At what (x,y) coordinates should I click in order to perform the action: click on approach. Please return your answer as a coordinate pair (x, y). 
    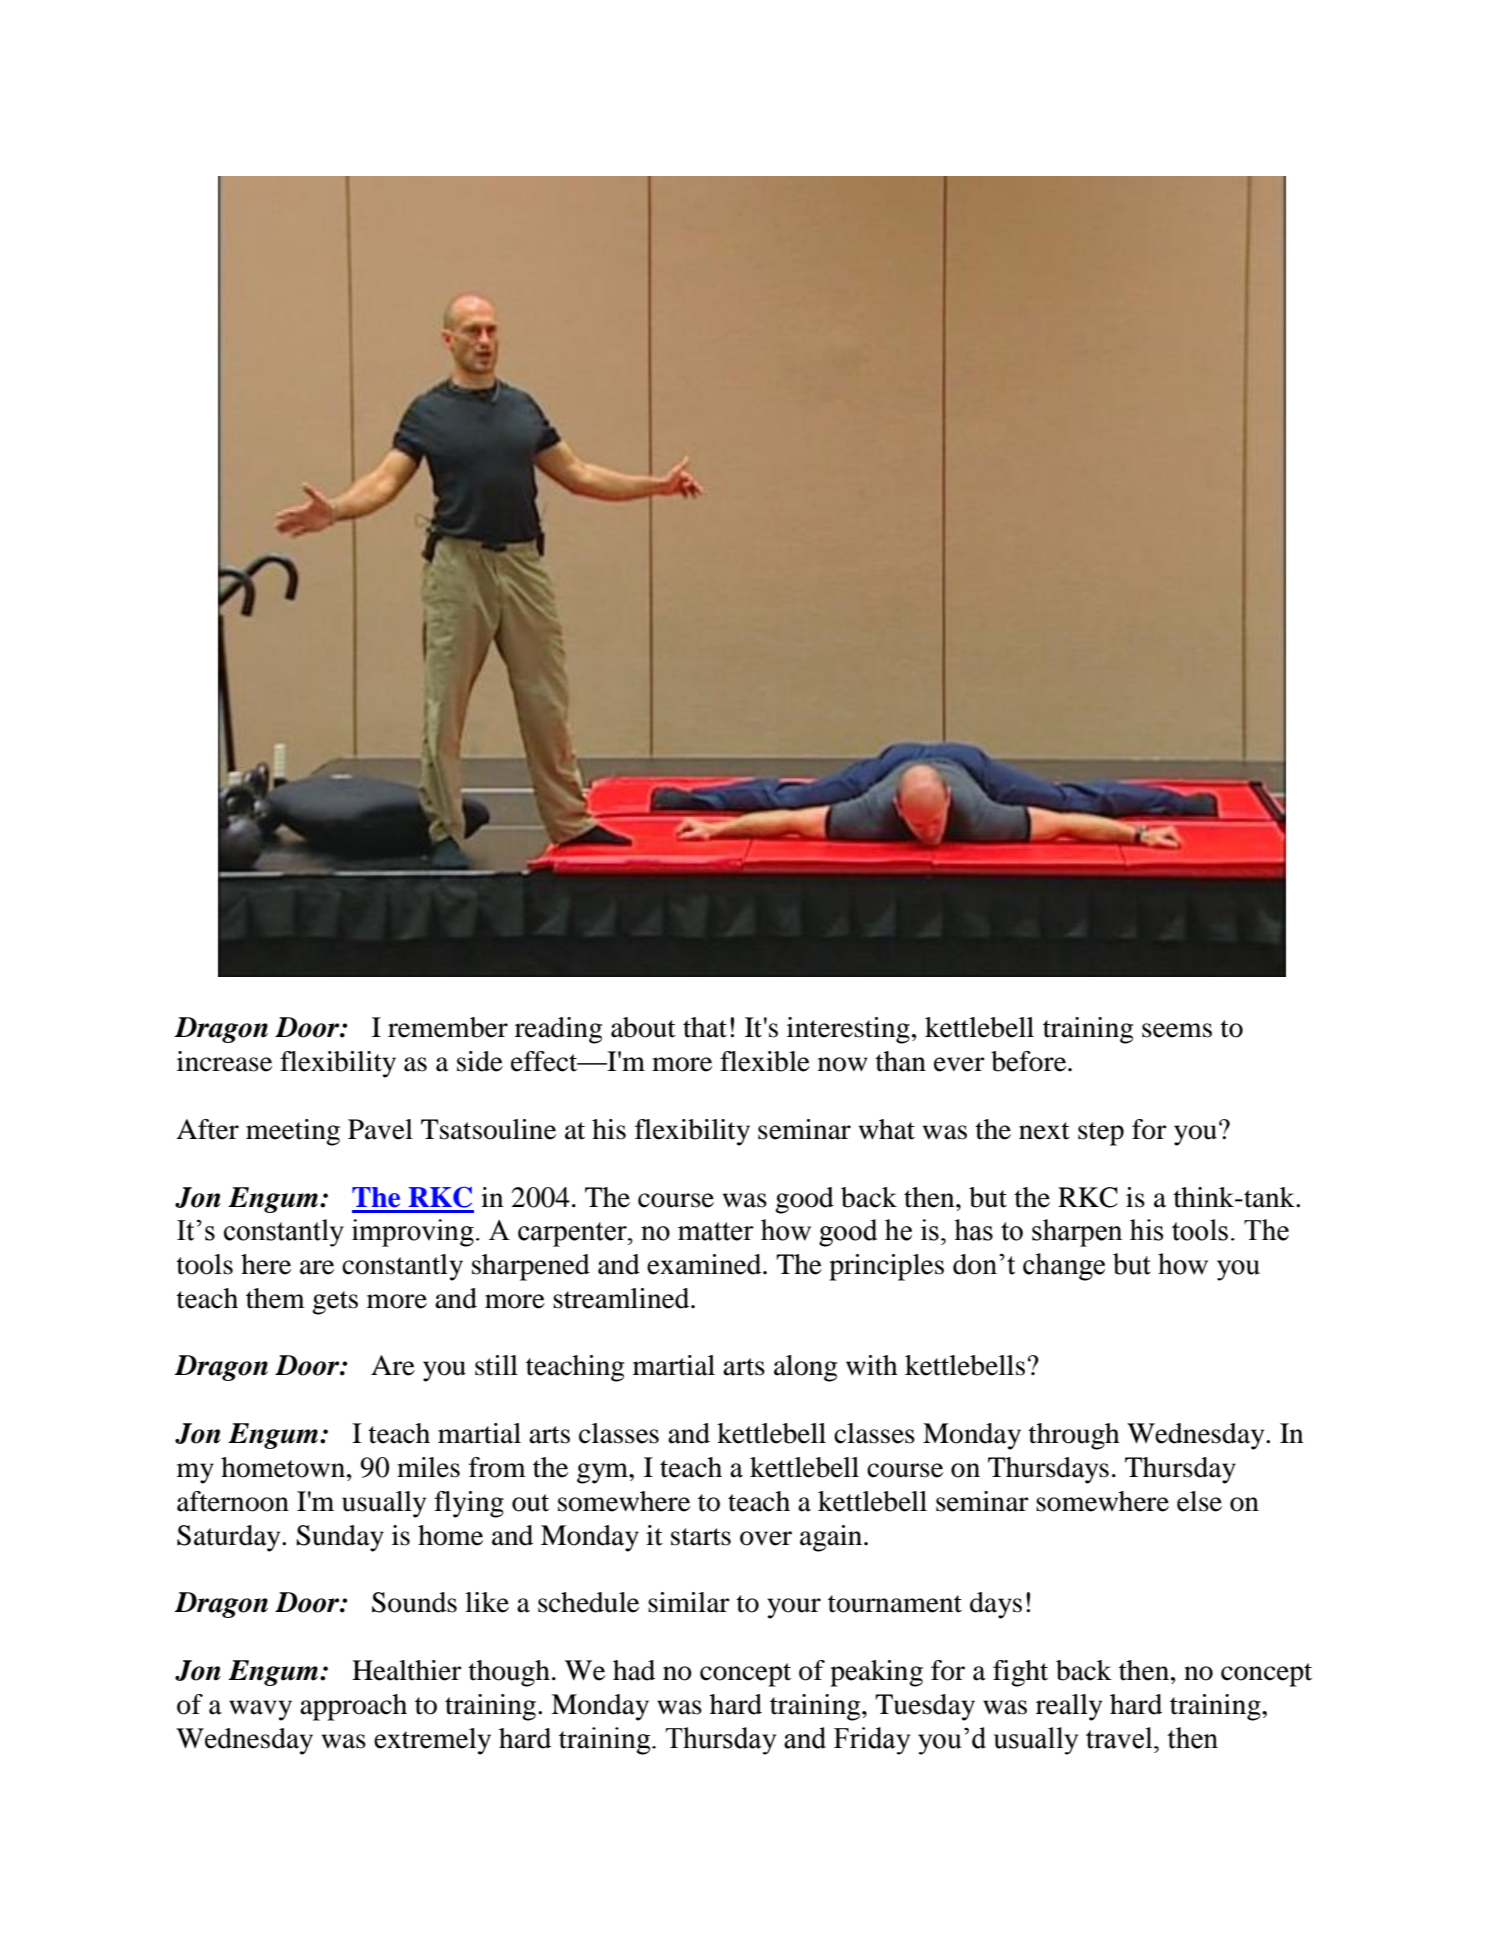
    Looking at the image, I should click on (353, 1707).
